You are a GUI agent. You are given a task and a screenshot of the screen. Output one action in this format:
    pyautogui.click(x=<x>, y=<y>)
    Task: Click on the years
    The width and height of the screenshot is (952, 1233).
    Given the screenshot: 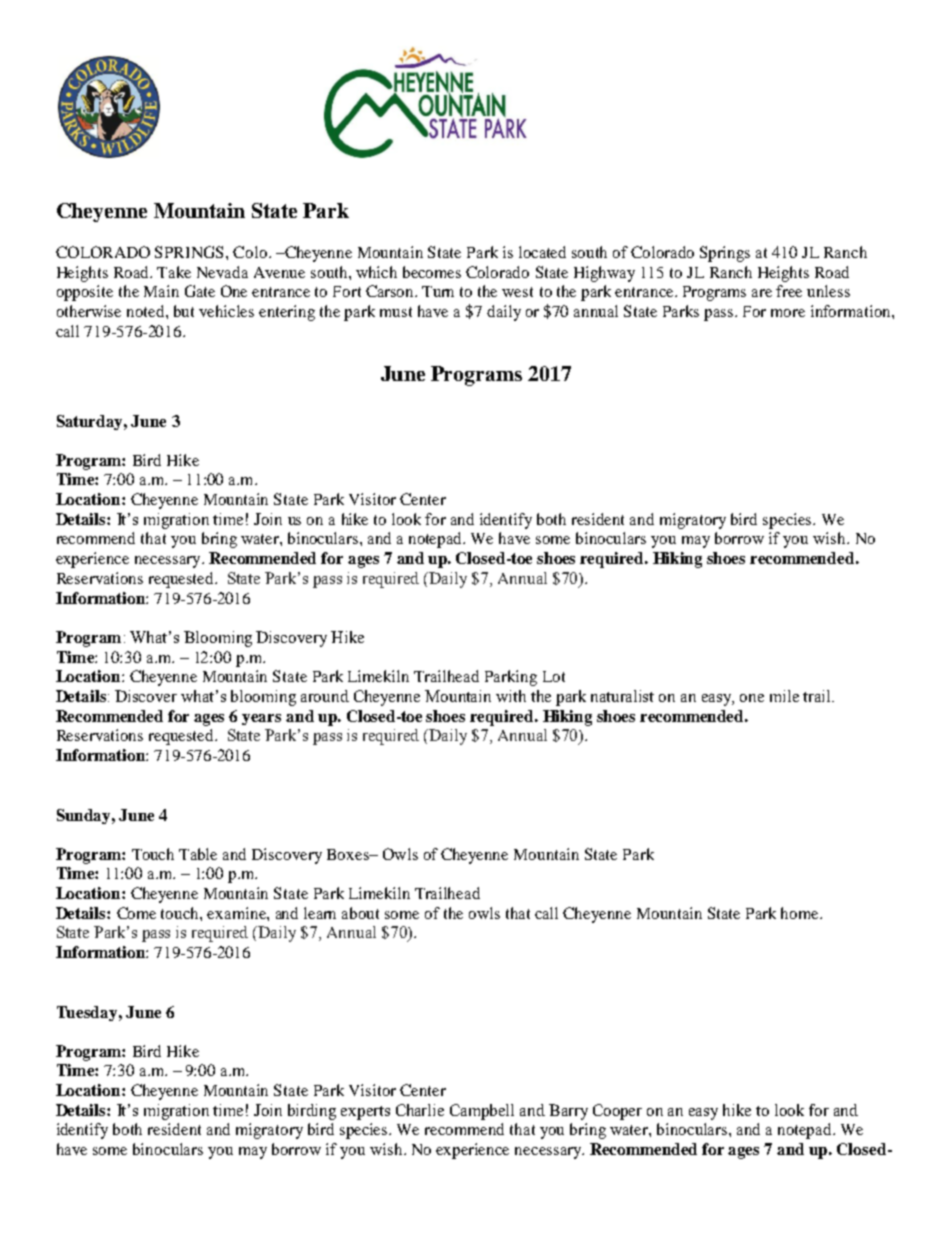 What is the action you would take?
    pyautogui.click(x=261, y=719)
